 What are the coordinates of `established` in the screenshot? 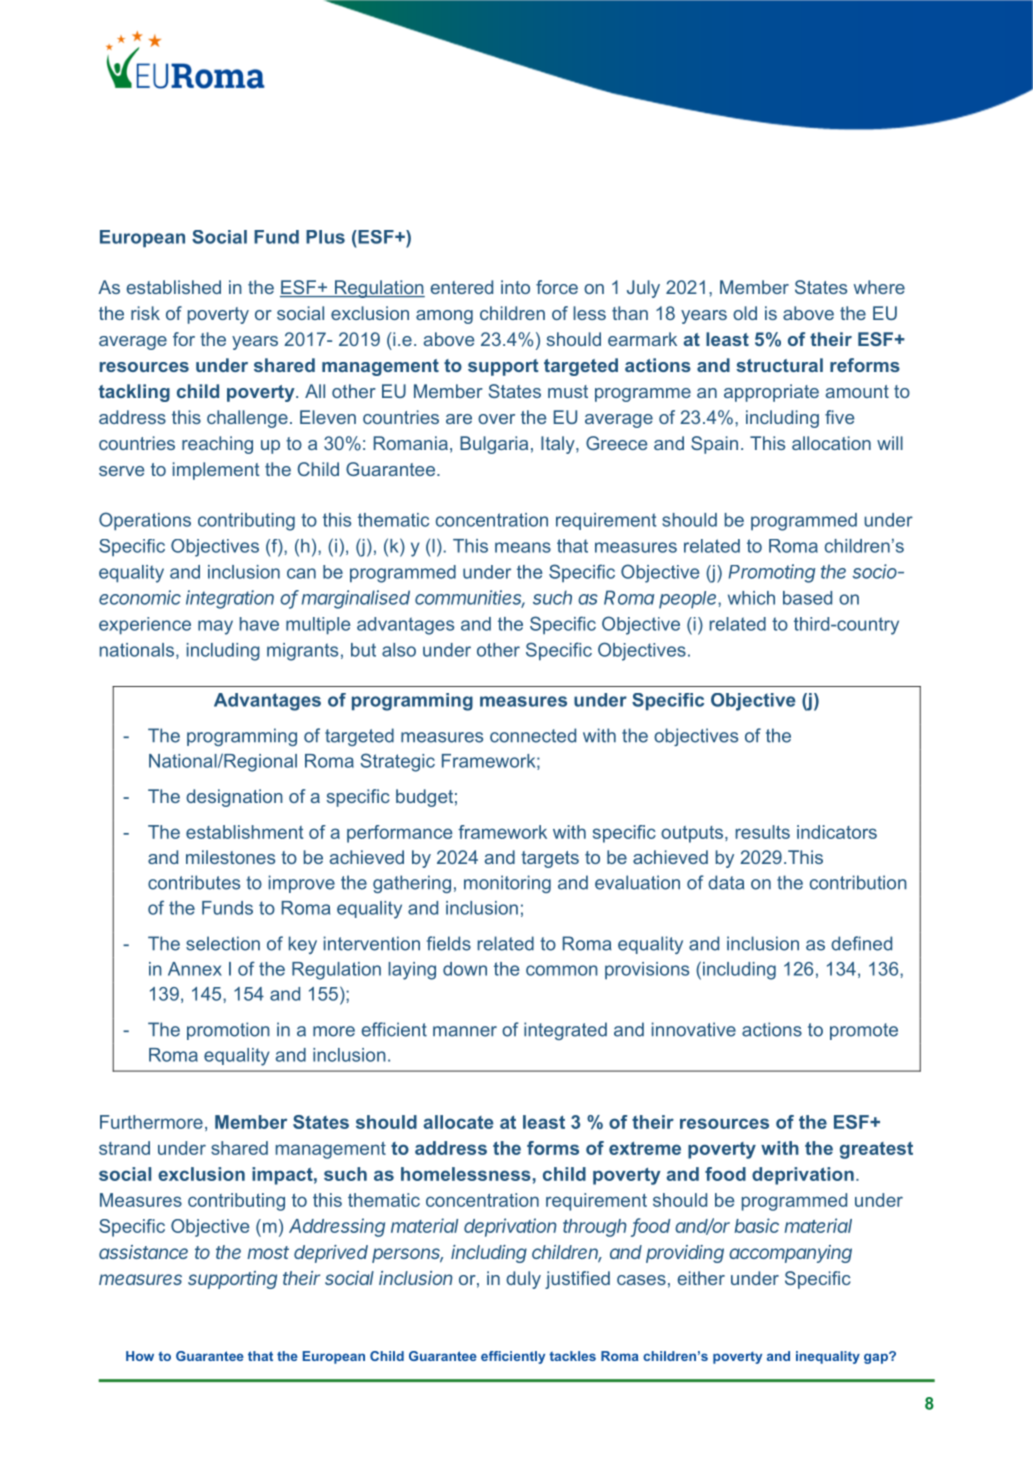 It's located at (174, 287).
